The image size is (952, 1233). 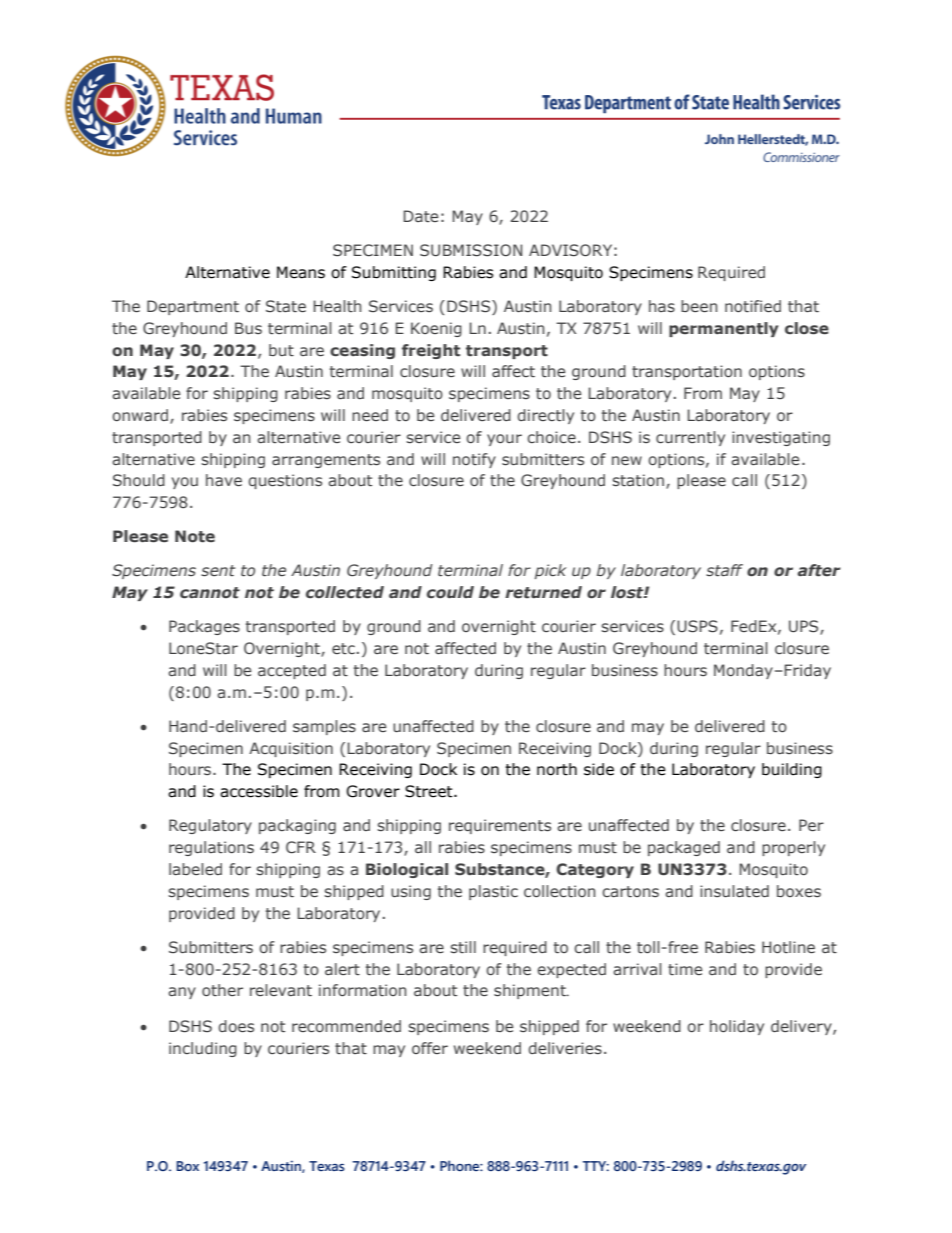 What do you see at coordinates (734, 891) in the screenshot?
I see `insulated` at bounding box center [734, 891].
